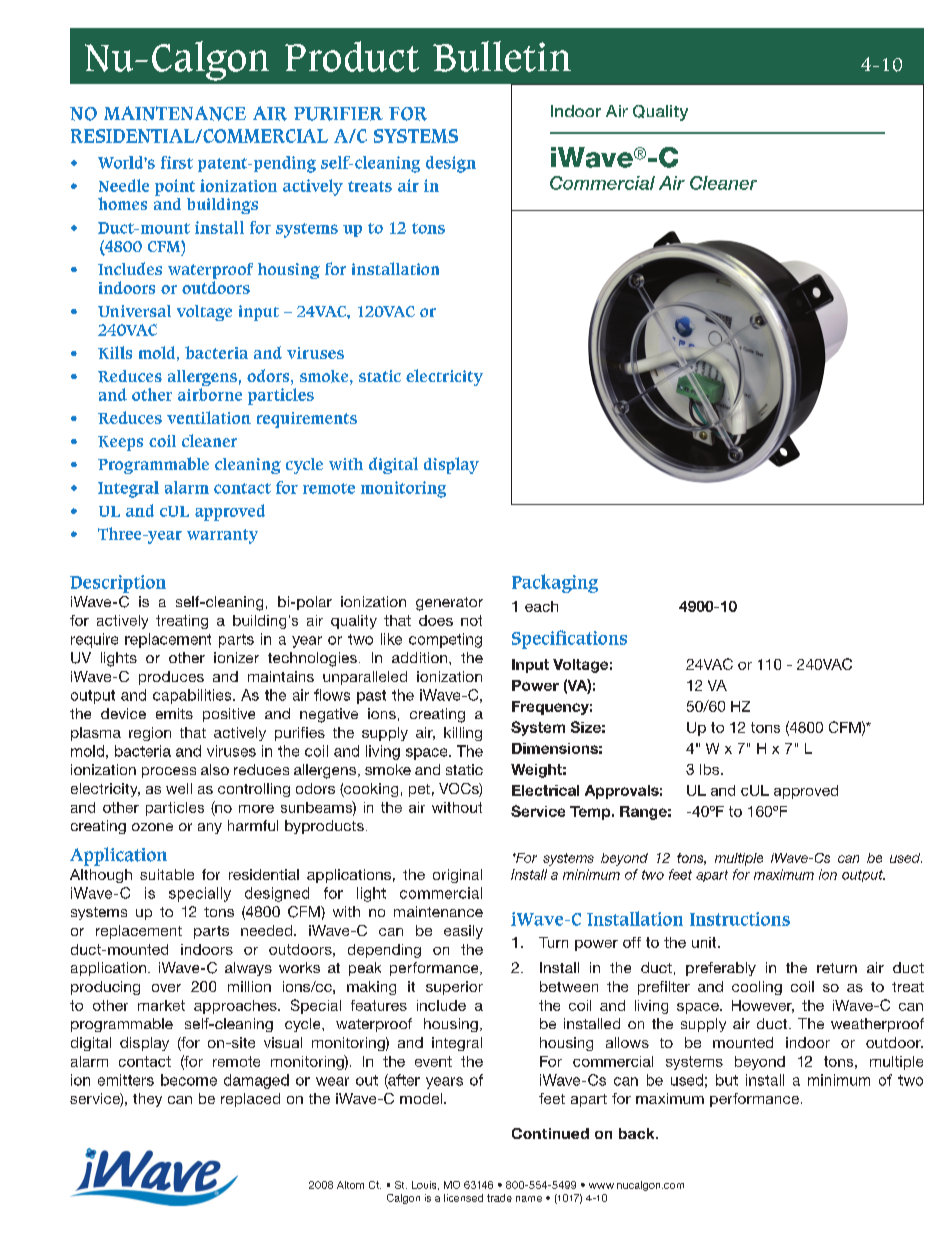  Describe the element at coordinates (471, 620) in the page. I see `not` at that location.
